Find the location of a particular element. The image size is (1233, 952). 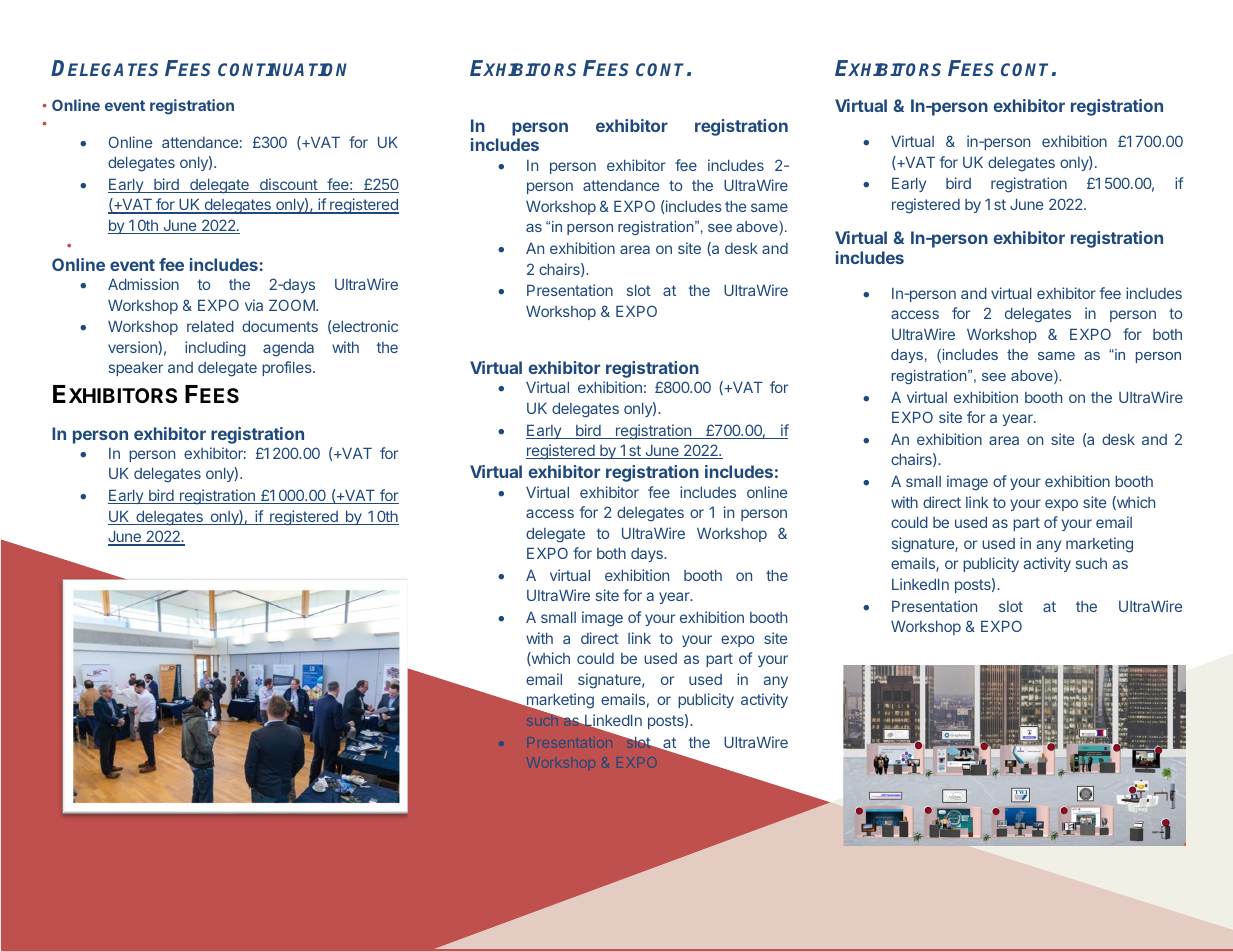

discount is located at coordinates (288, 185).
